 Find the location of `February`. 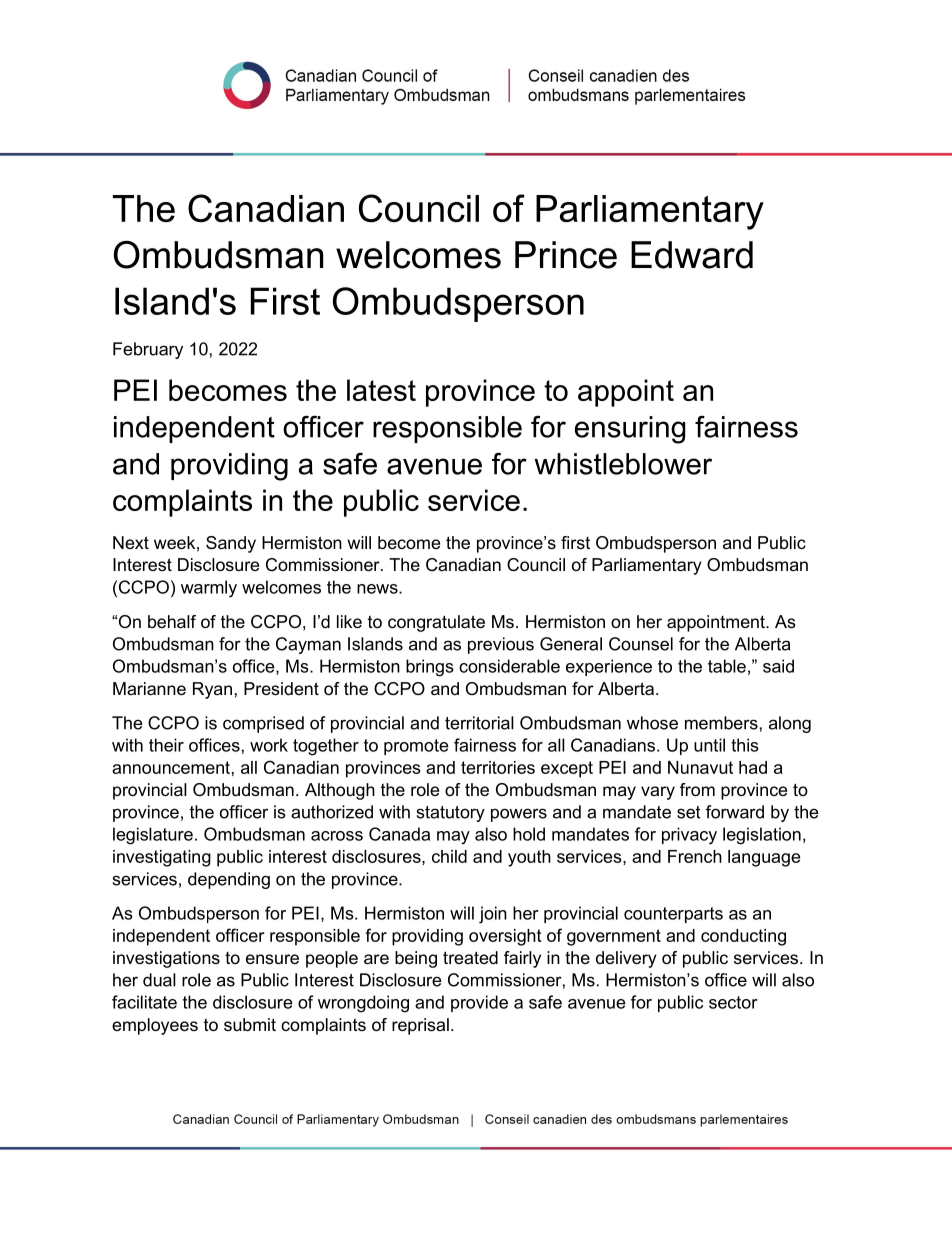

February is located at coordinates (148, 350).
